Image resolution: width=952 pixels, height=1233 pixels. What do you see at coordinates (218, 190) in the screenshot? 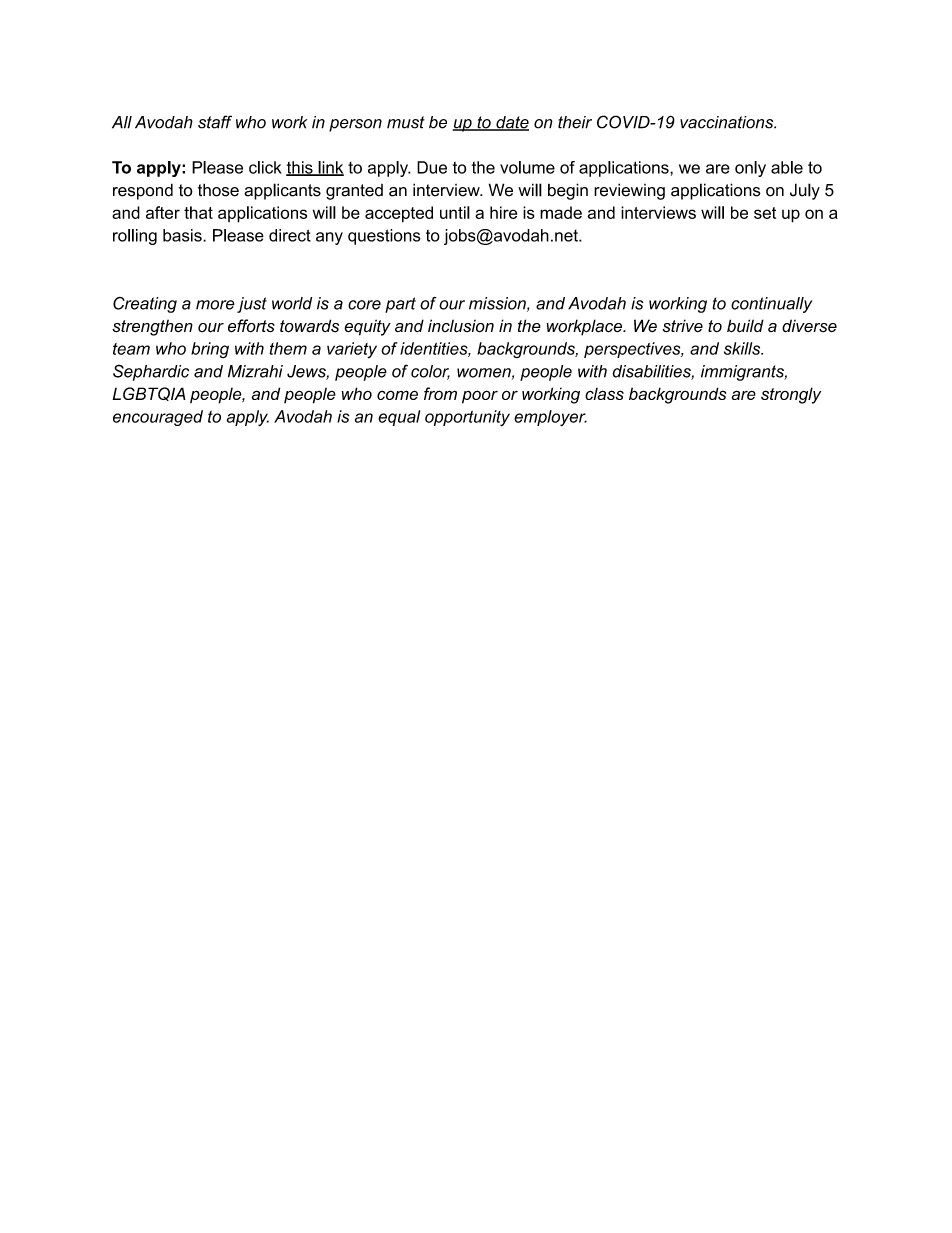
I see `those` at bounding box center [218, 190].
